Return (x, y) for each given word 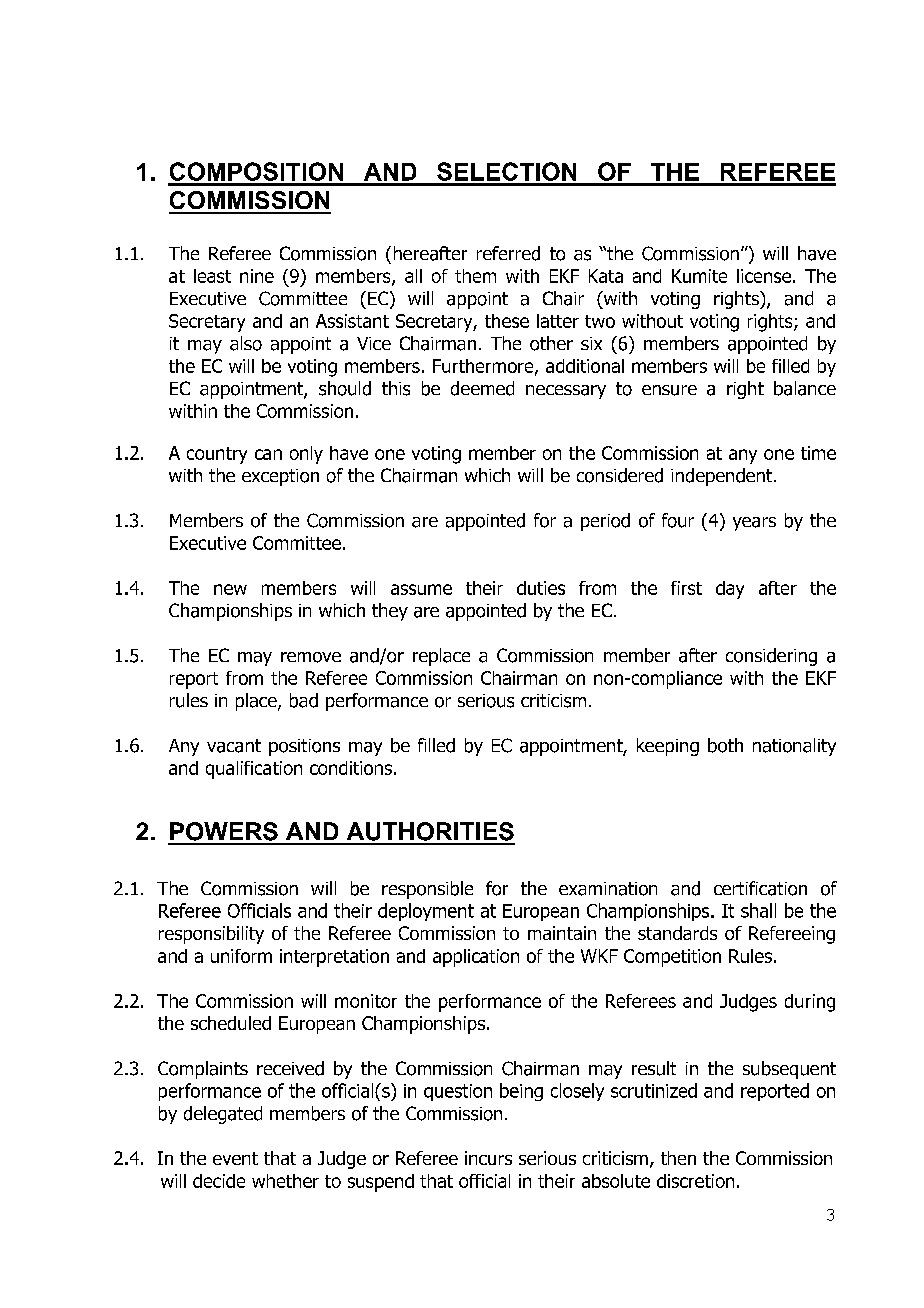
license (764, 276)
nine (257, 276)
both (725, 745)
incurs (488, 1158)
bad (304, 700)
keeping (668, 747)
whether (285, 1181)
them (475, 276)
